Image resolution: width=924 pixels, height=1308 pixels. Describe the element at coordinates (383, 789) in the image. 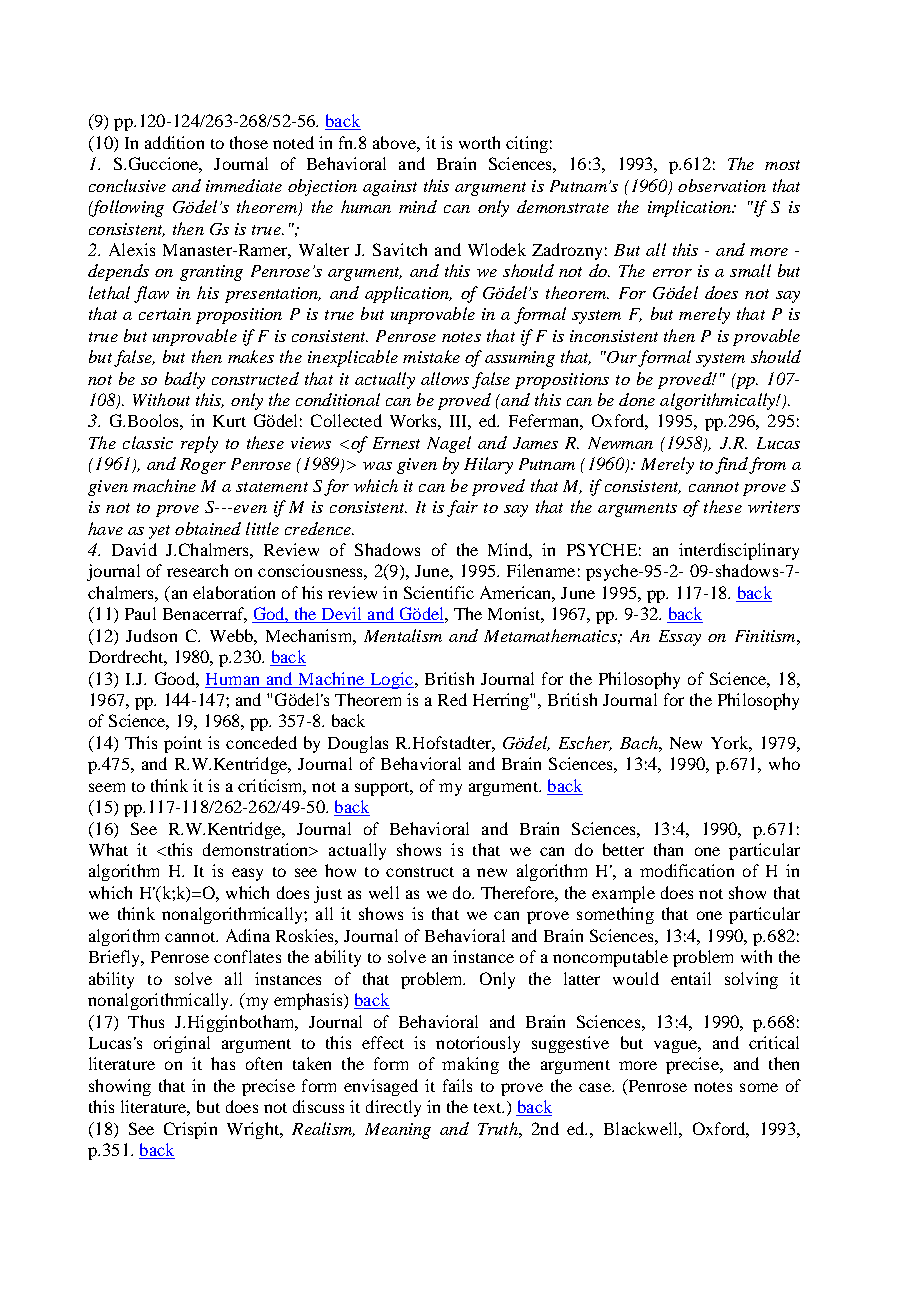

I see `support` at that location.
